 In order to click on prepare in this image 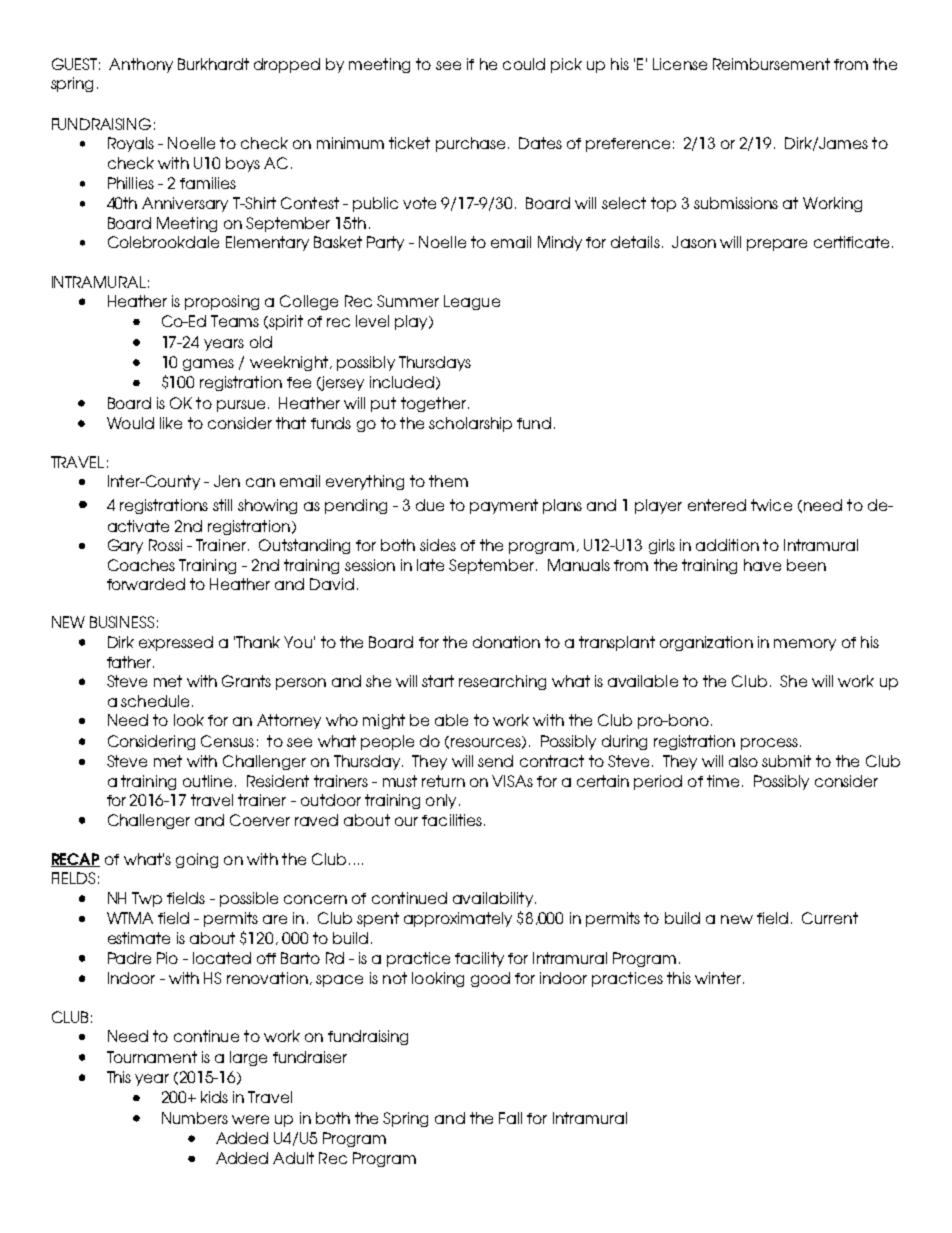, I will do `click(777, 245)`.
